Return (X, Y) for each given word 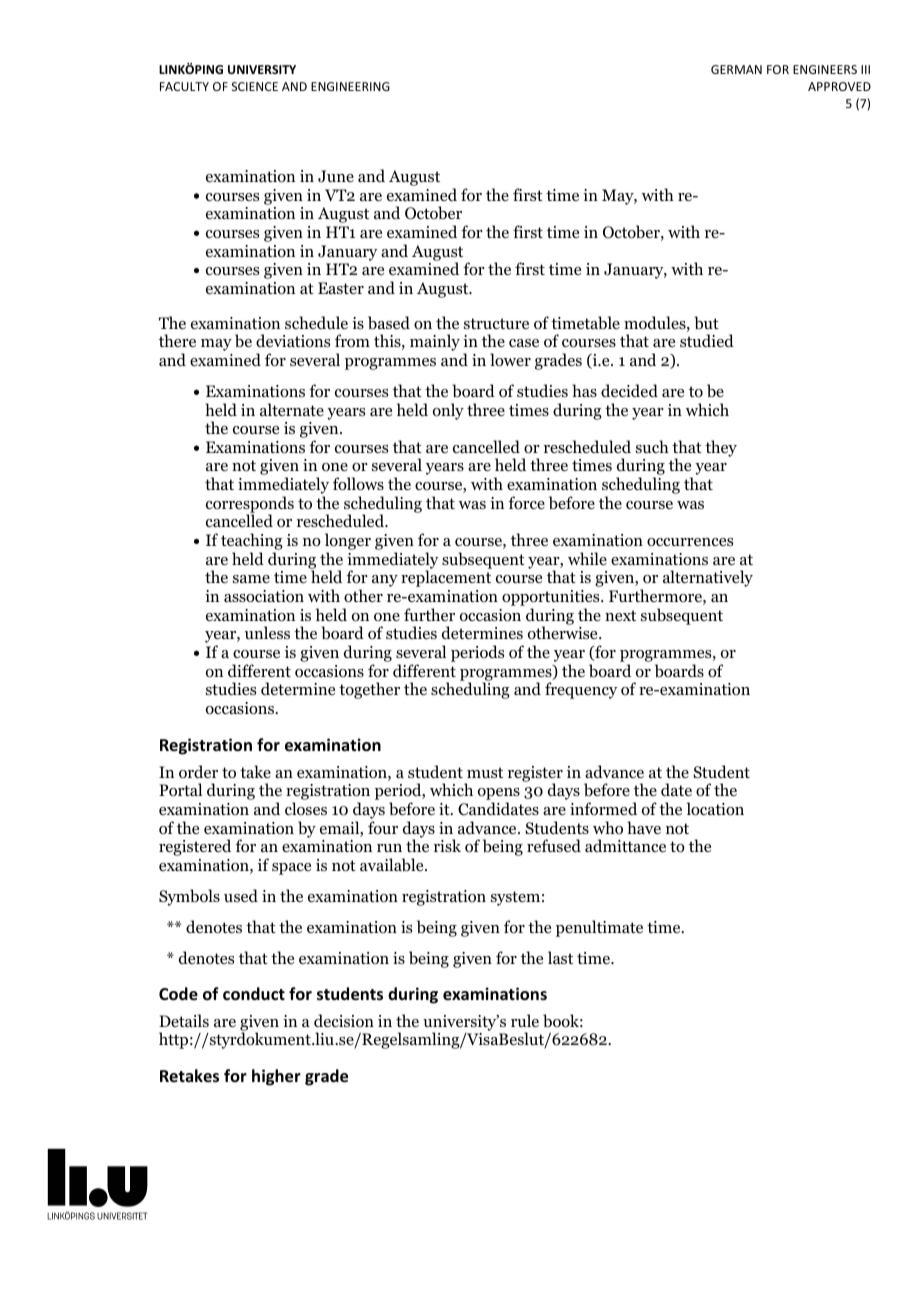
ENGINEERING (350, 86)
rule (525, 1020)
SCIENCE (255, 86)
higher (276, 1077)
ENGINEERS (825, 69)
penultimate (599, 928)
